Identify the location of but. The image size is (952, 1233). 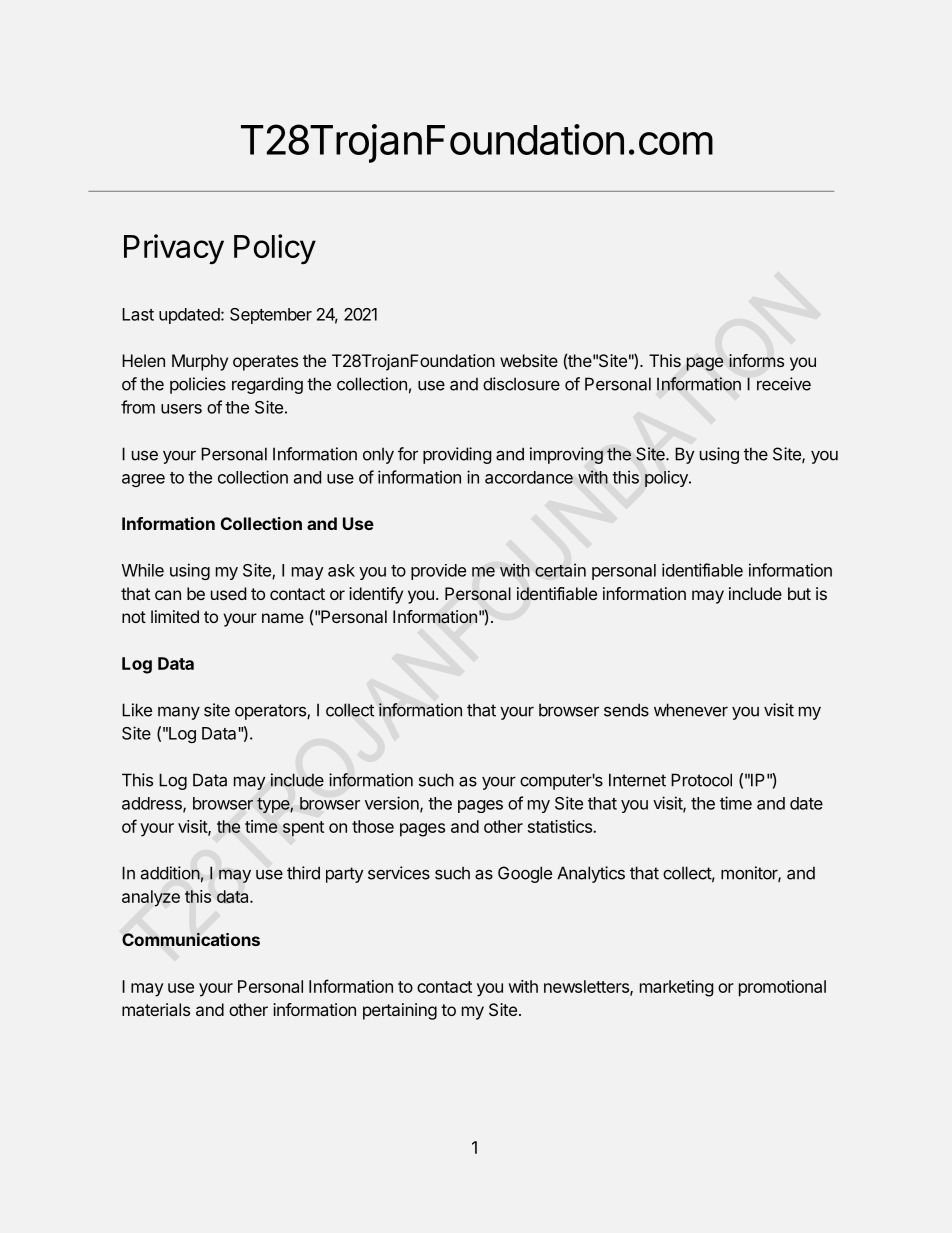
(799, 593).
